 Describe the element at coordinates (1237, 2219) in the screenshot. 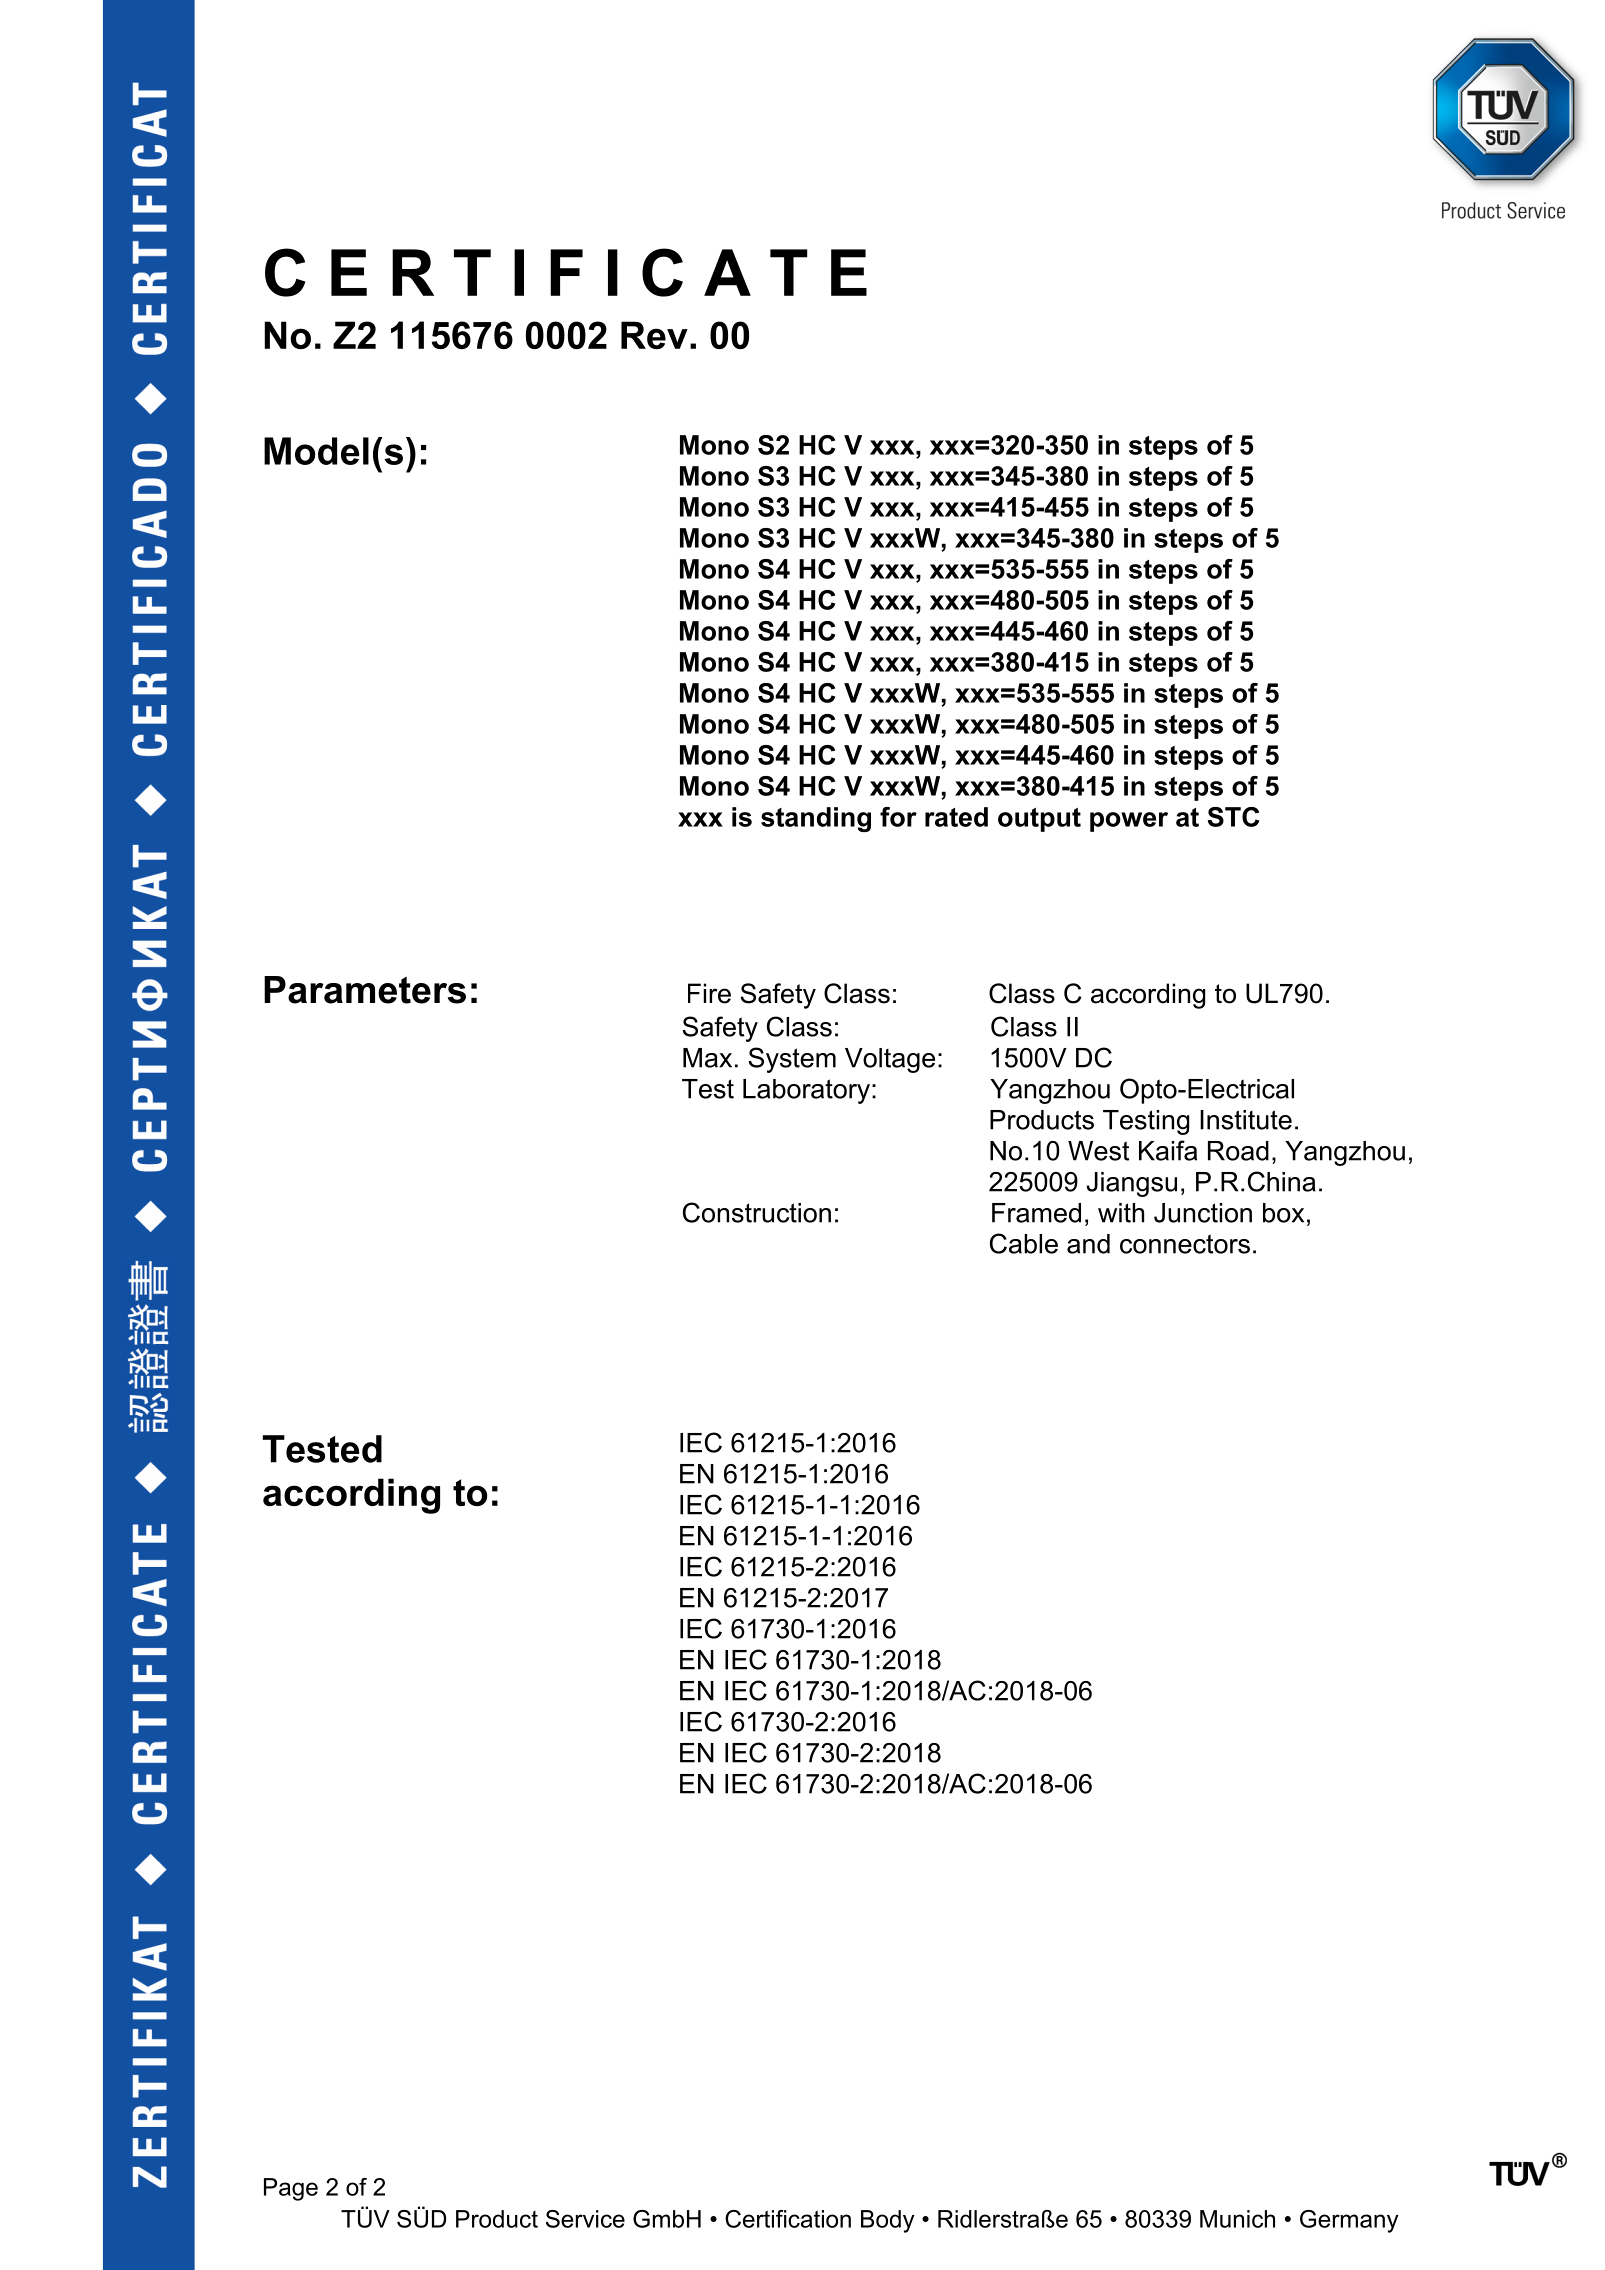

I see `Munich` at that location.
